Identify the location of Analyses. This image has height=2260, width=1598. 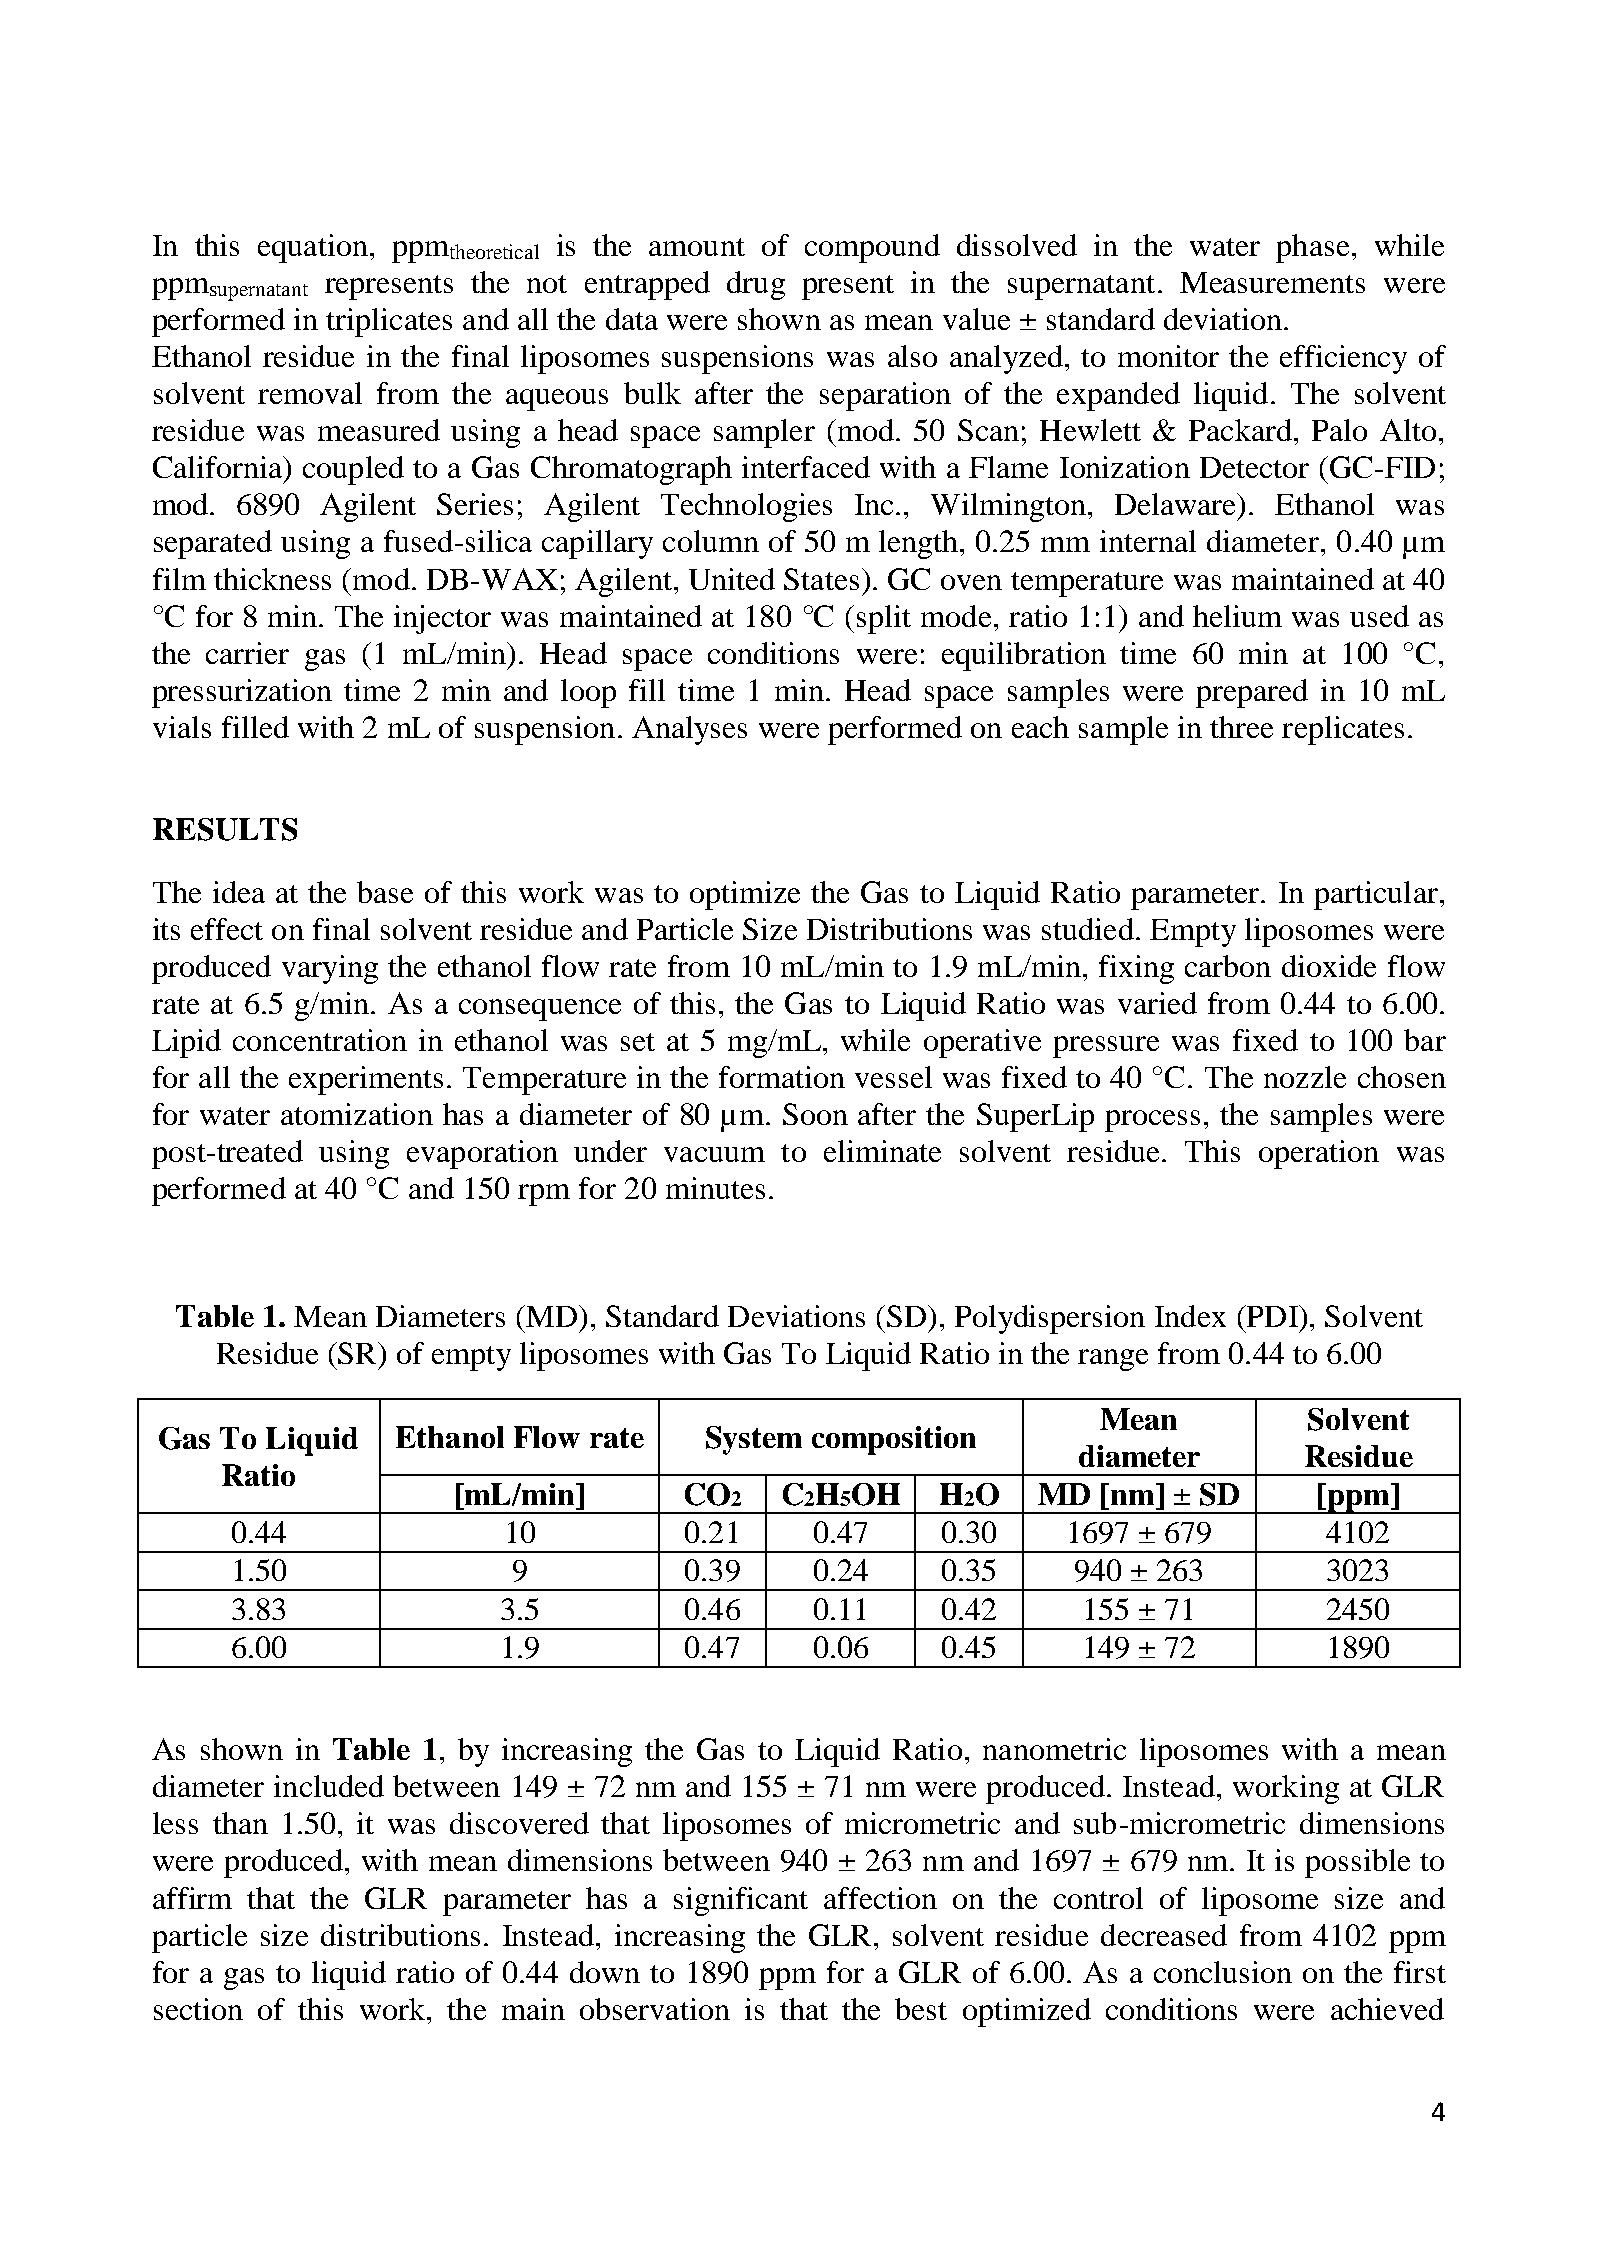
(689, 730).
